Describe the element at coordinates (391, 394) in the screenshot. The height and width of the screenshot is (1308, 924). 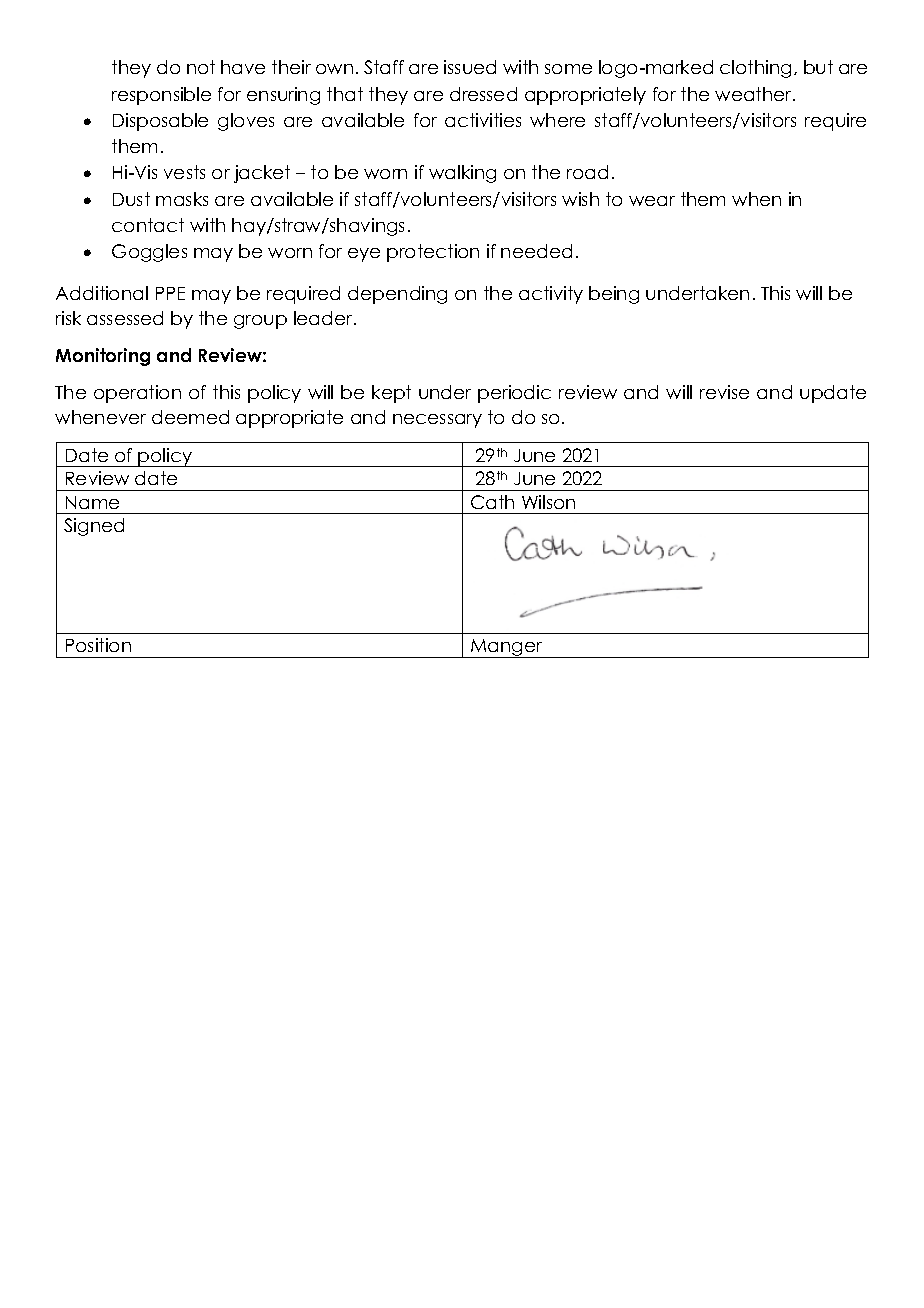
I see `kept` at that location.
